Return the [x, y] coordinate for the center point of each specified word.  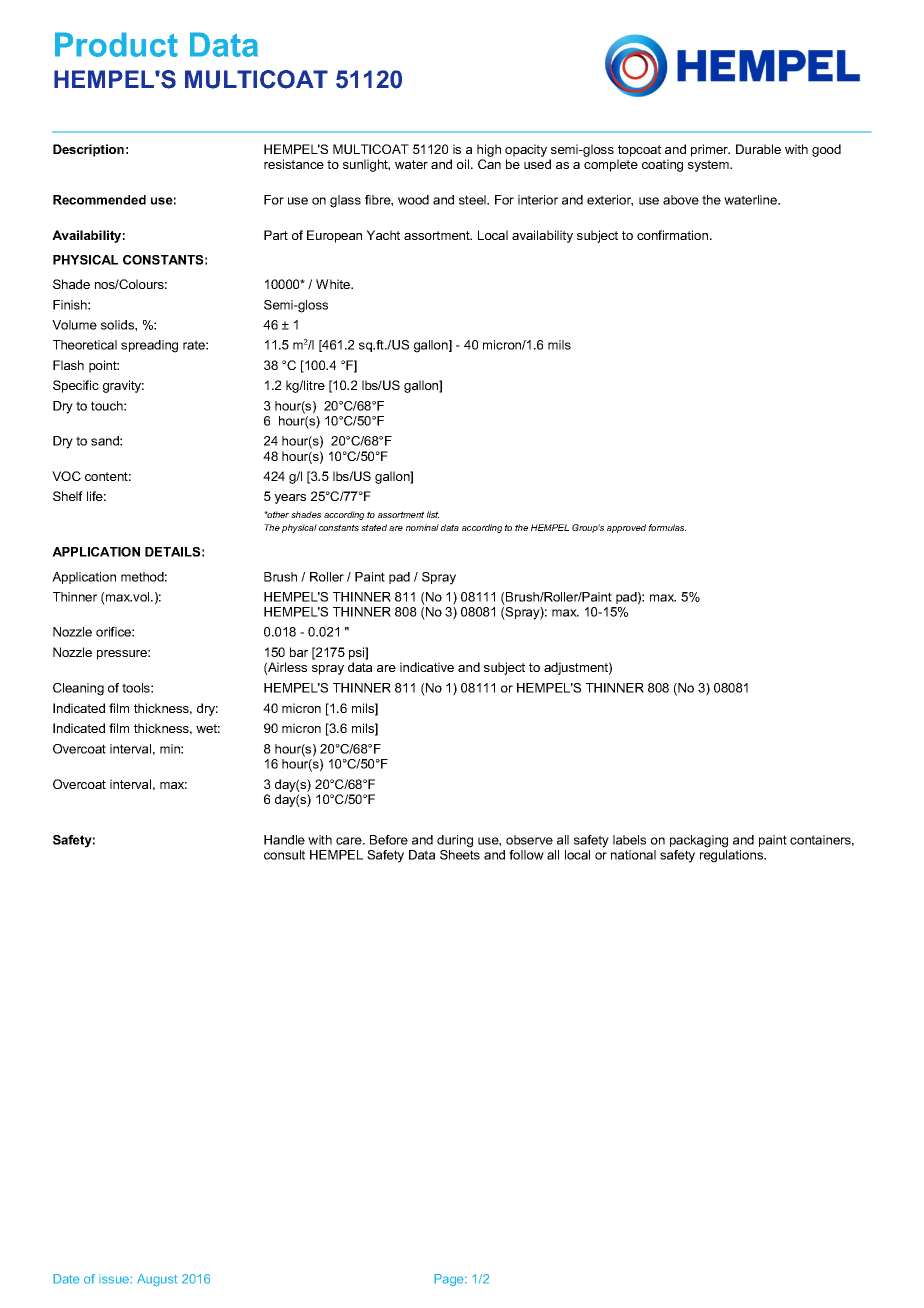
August [157, 1280]
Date [66, 1279]
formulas [667, 527]
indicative [427, 667]
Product [116, 44]
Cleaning [78, 689]
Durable [758, 149]
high [489, 150]
